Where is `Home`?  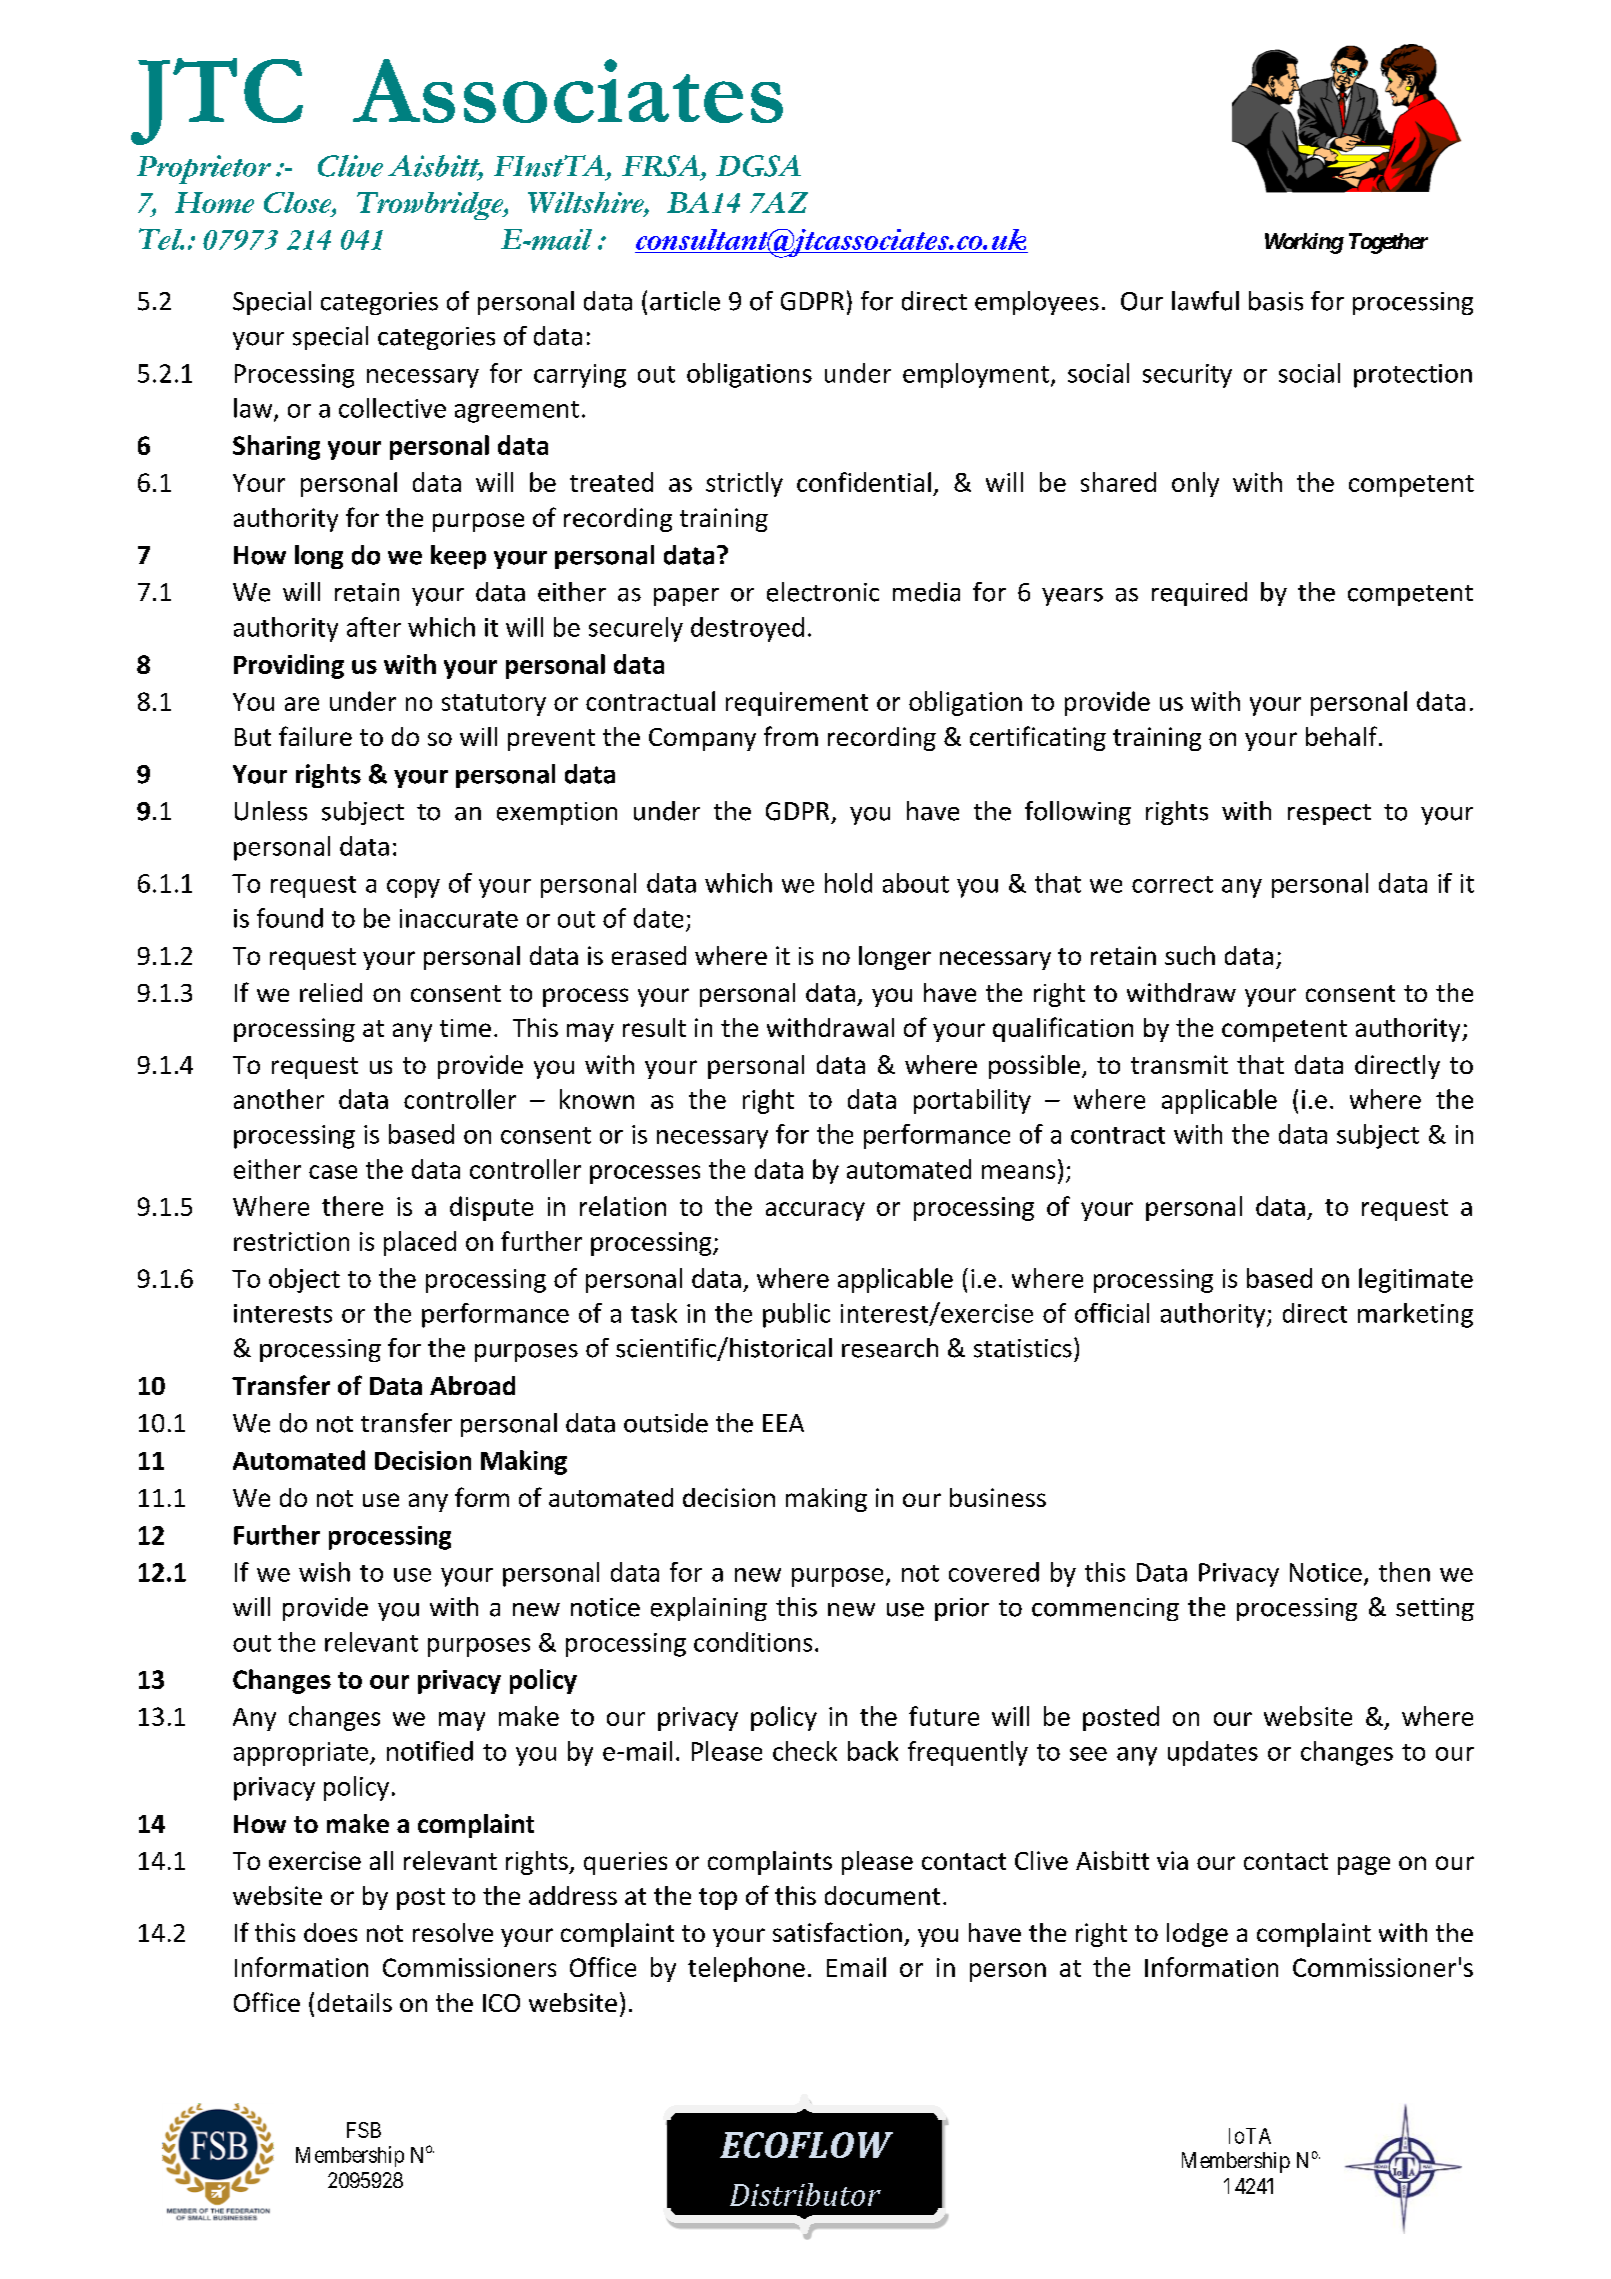 Home is located at coordinates (214, 202).
